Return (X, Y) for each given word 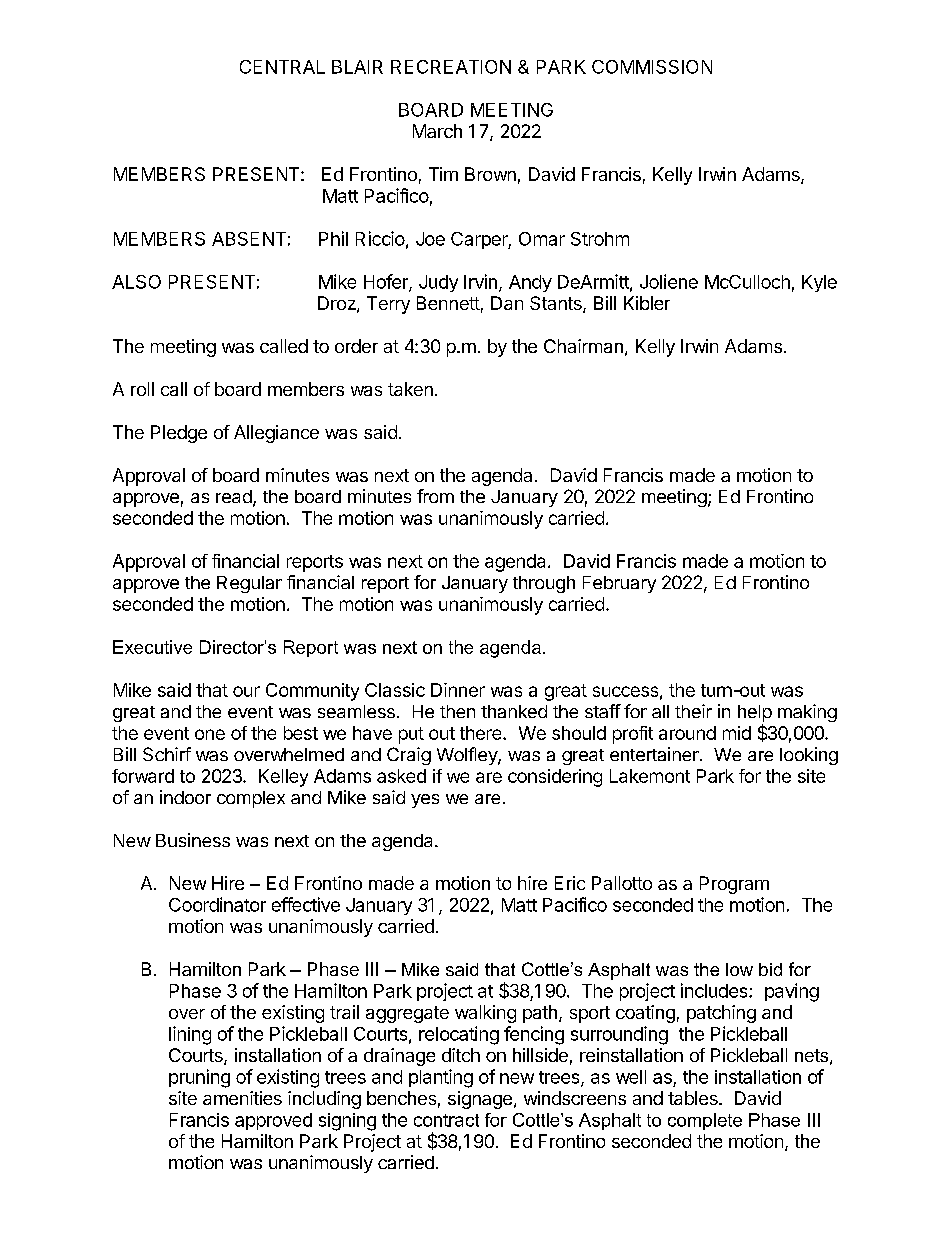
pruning (199, 1078)
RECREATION (451, 67)
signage (480, 1100)
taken (410, 389)
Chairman (583, 346)
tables (694, 1098)
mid (737, 733)
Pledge (179, 434)
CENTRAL (282, 67)
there (482, 733)
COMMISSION (652, 67)
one (210, 734)
